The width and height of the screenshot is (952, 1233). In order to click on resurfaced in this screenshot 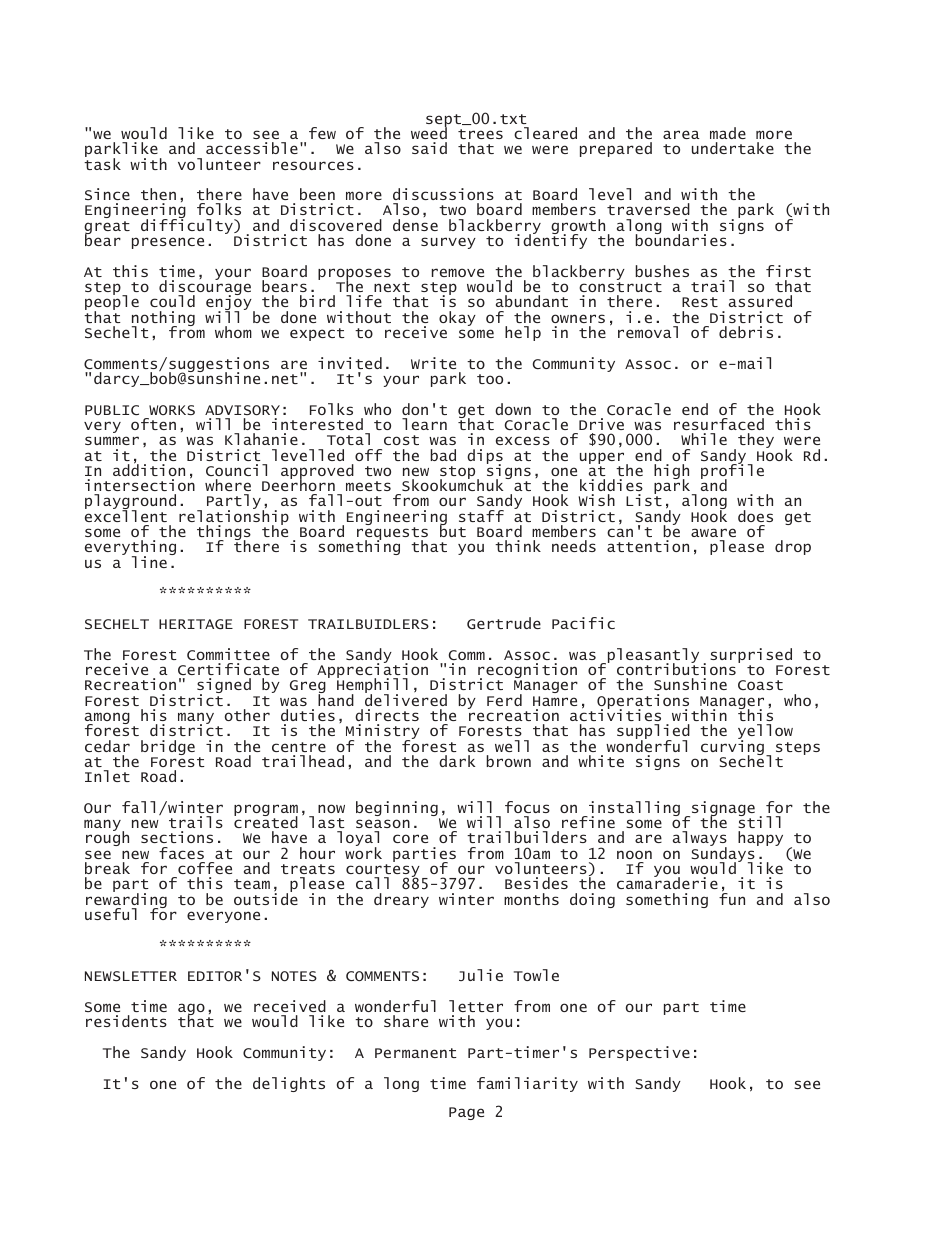, I will do `click(719, 424)`.
